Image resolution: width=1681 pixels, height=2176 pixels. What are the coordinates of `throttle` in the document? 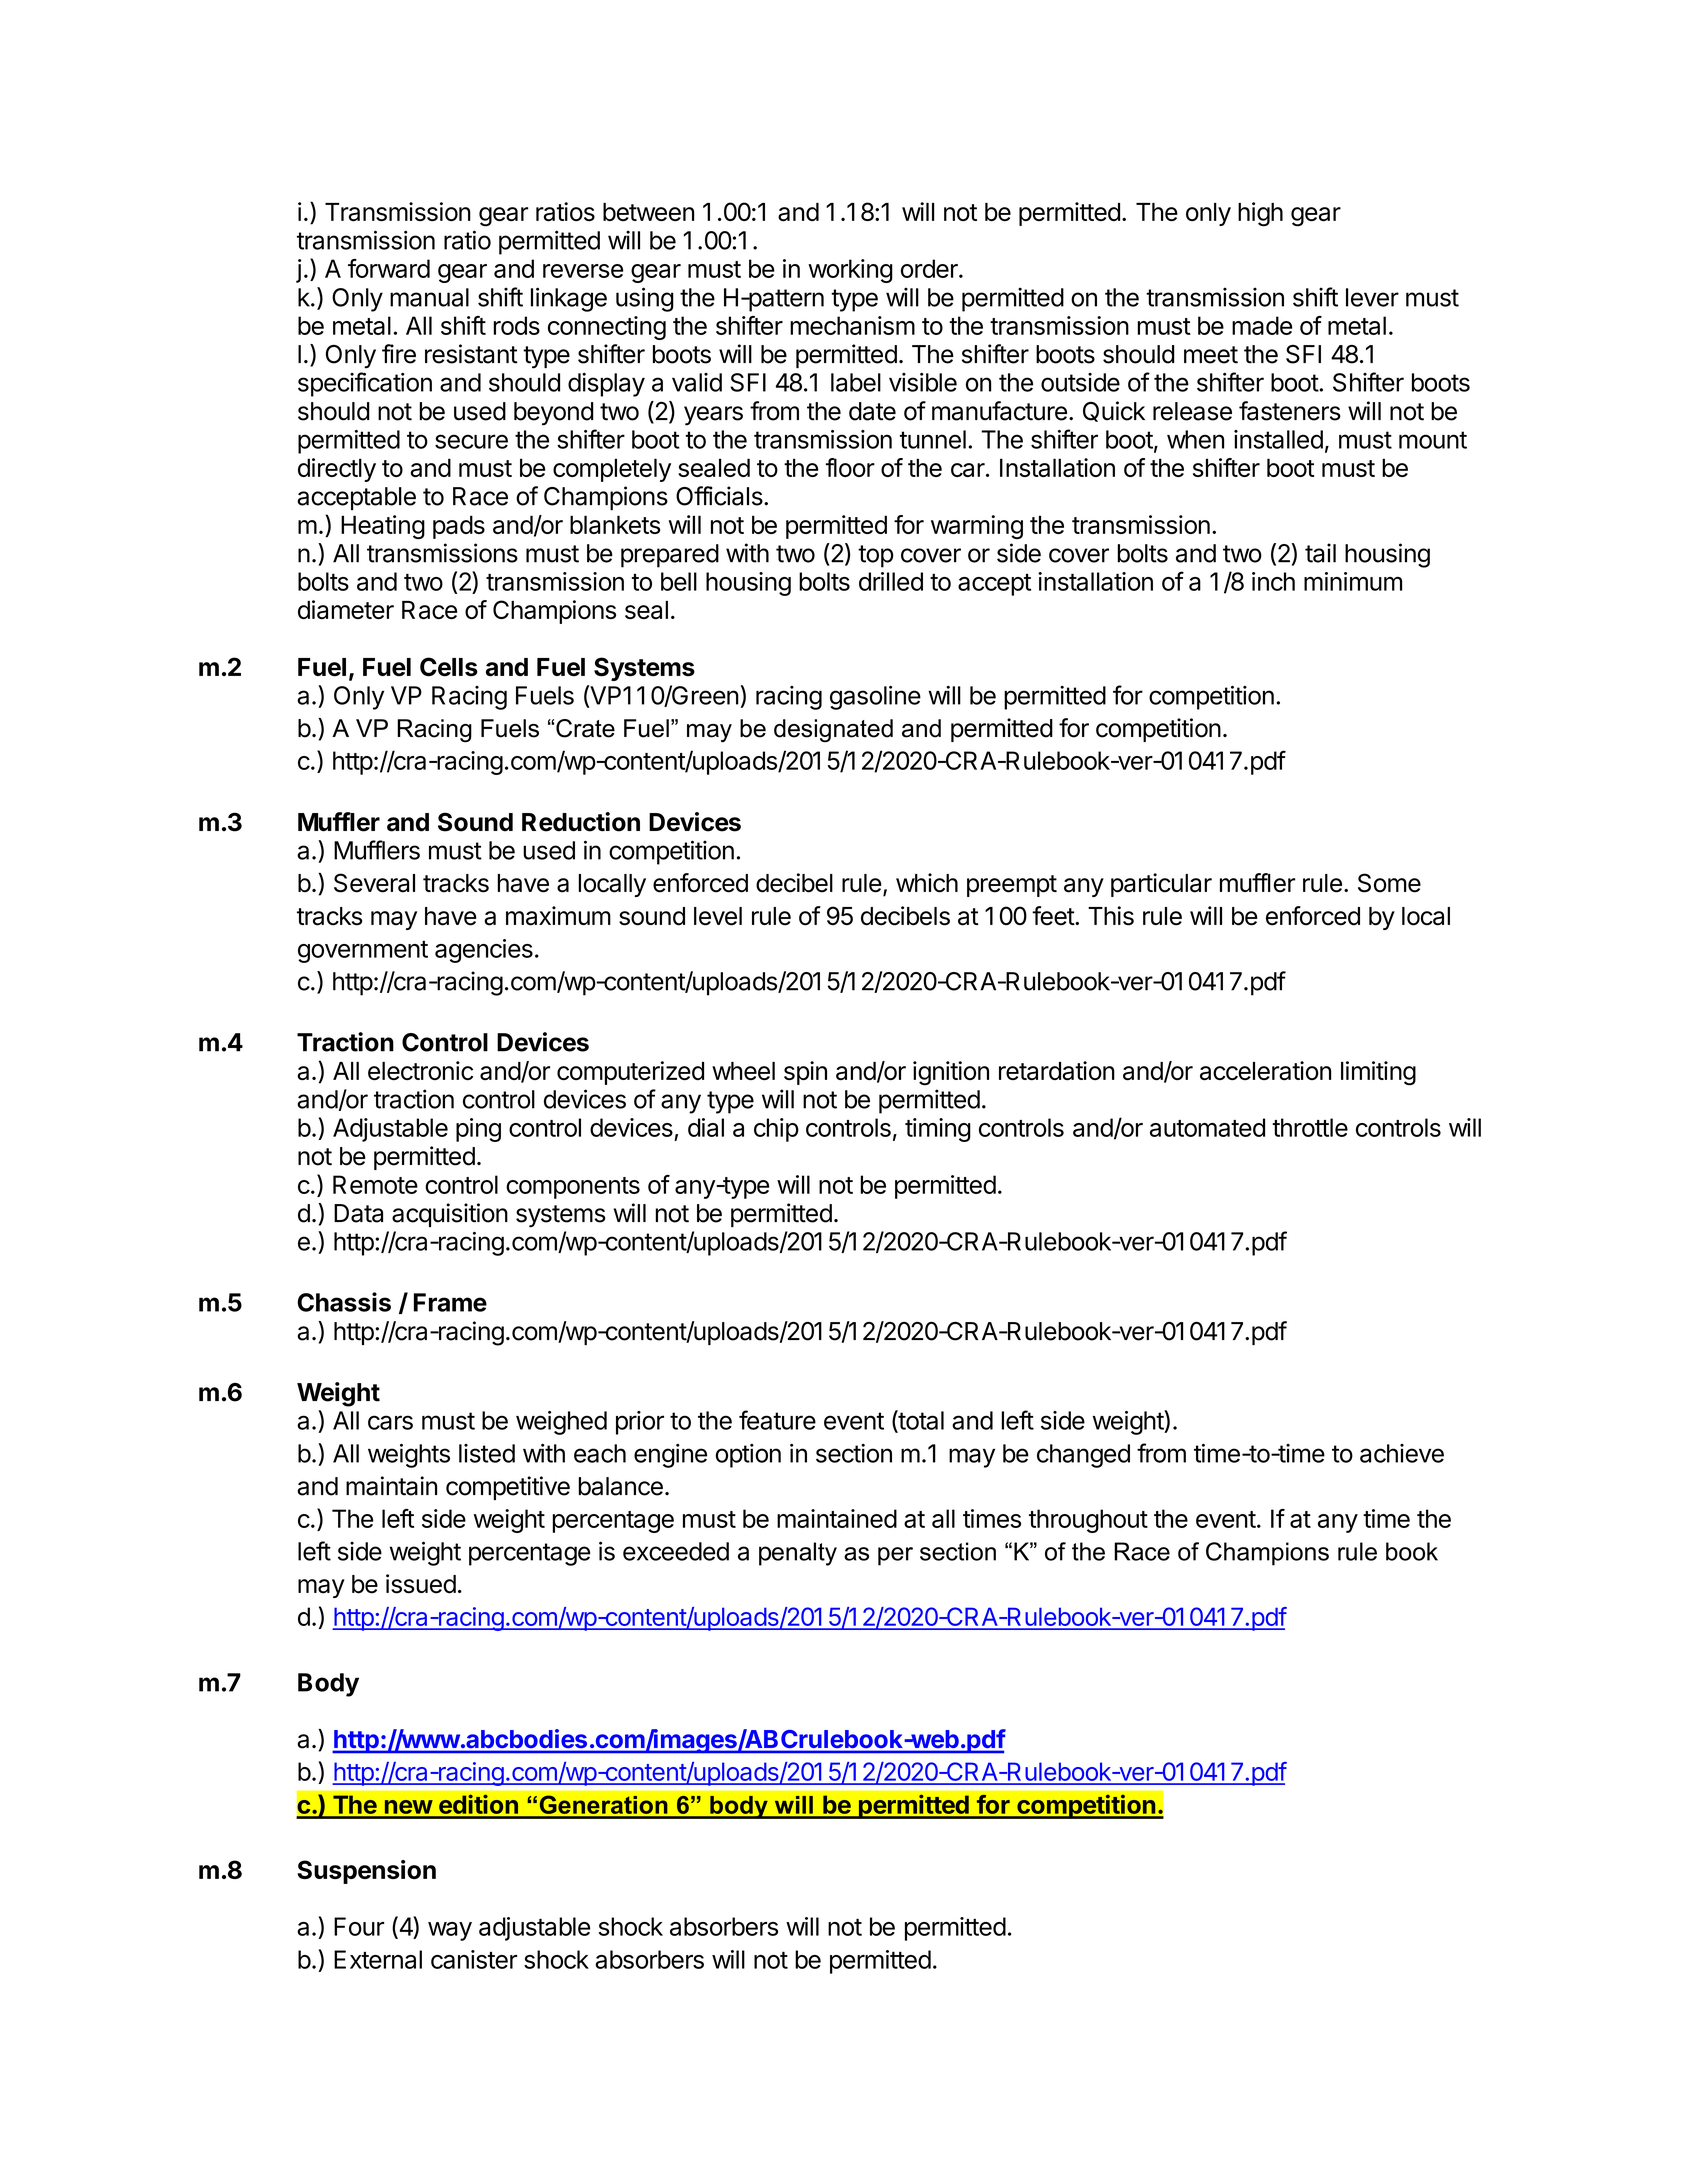 It's located at (1310, 1127).
